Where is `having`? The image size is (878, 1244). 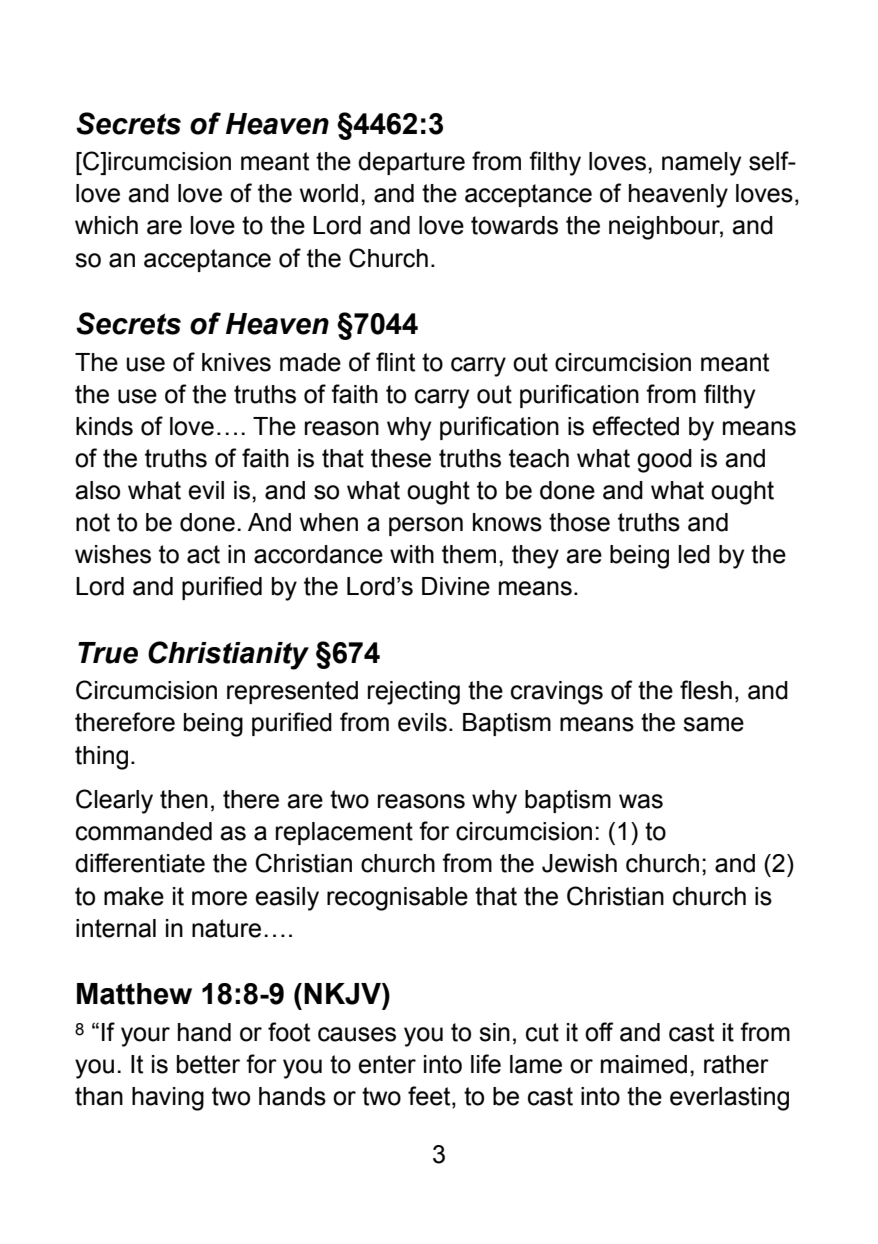 having is located at coordinates (168, 1099).
